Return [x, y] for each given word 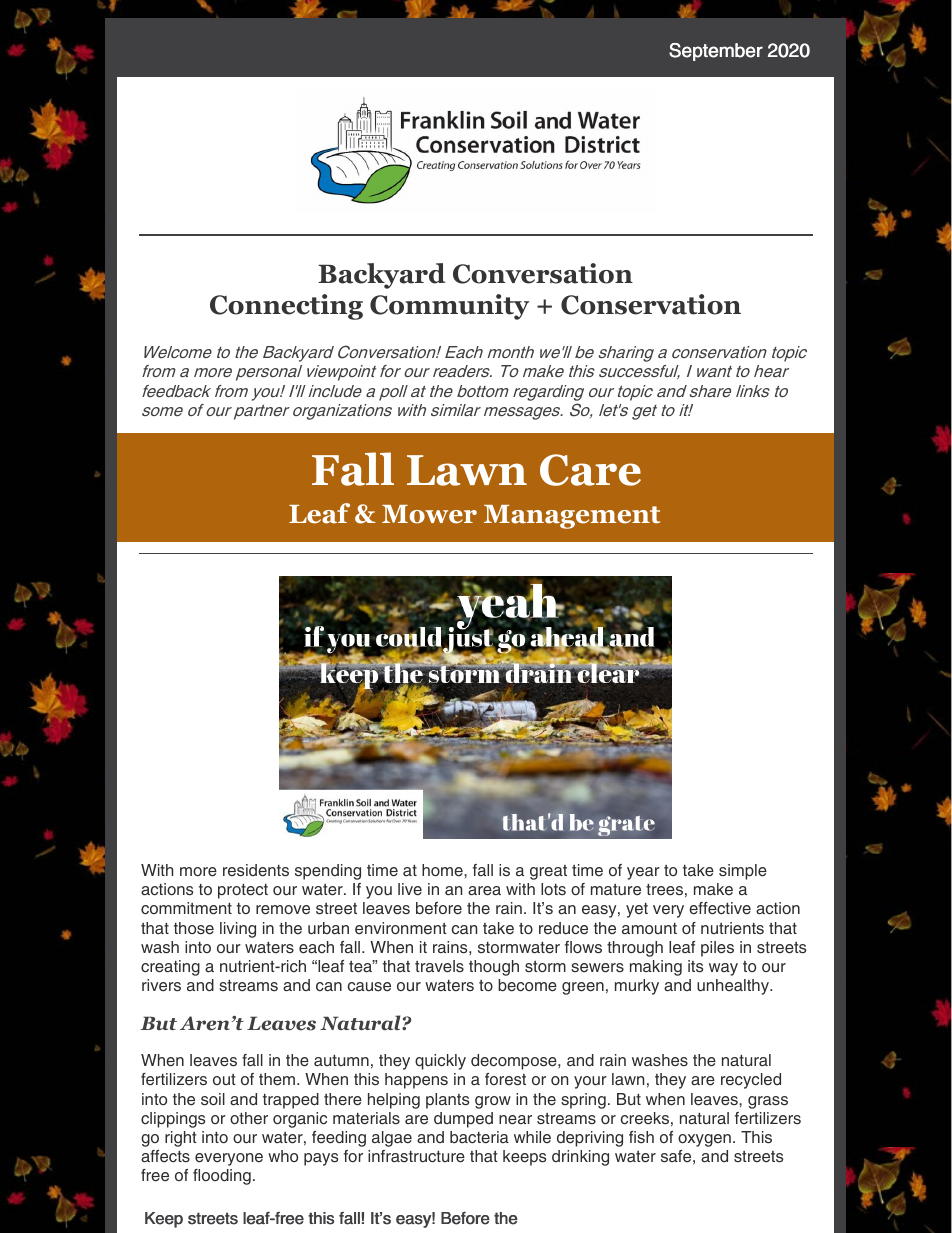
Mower [429, 514]
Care [590, 470]
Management [572, 517]
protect [243, 891]
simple [743, 872]
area [484, 891]
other [249, 1118]
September [716, 52]
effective [720, 908]
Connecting [286, 307]
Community [449, 307]
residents [256, 870]
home [443, 870]
